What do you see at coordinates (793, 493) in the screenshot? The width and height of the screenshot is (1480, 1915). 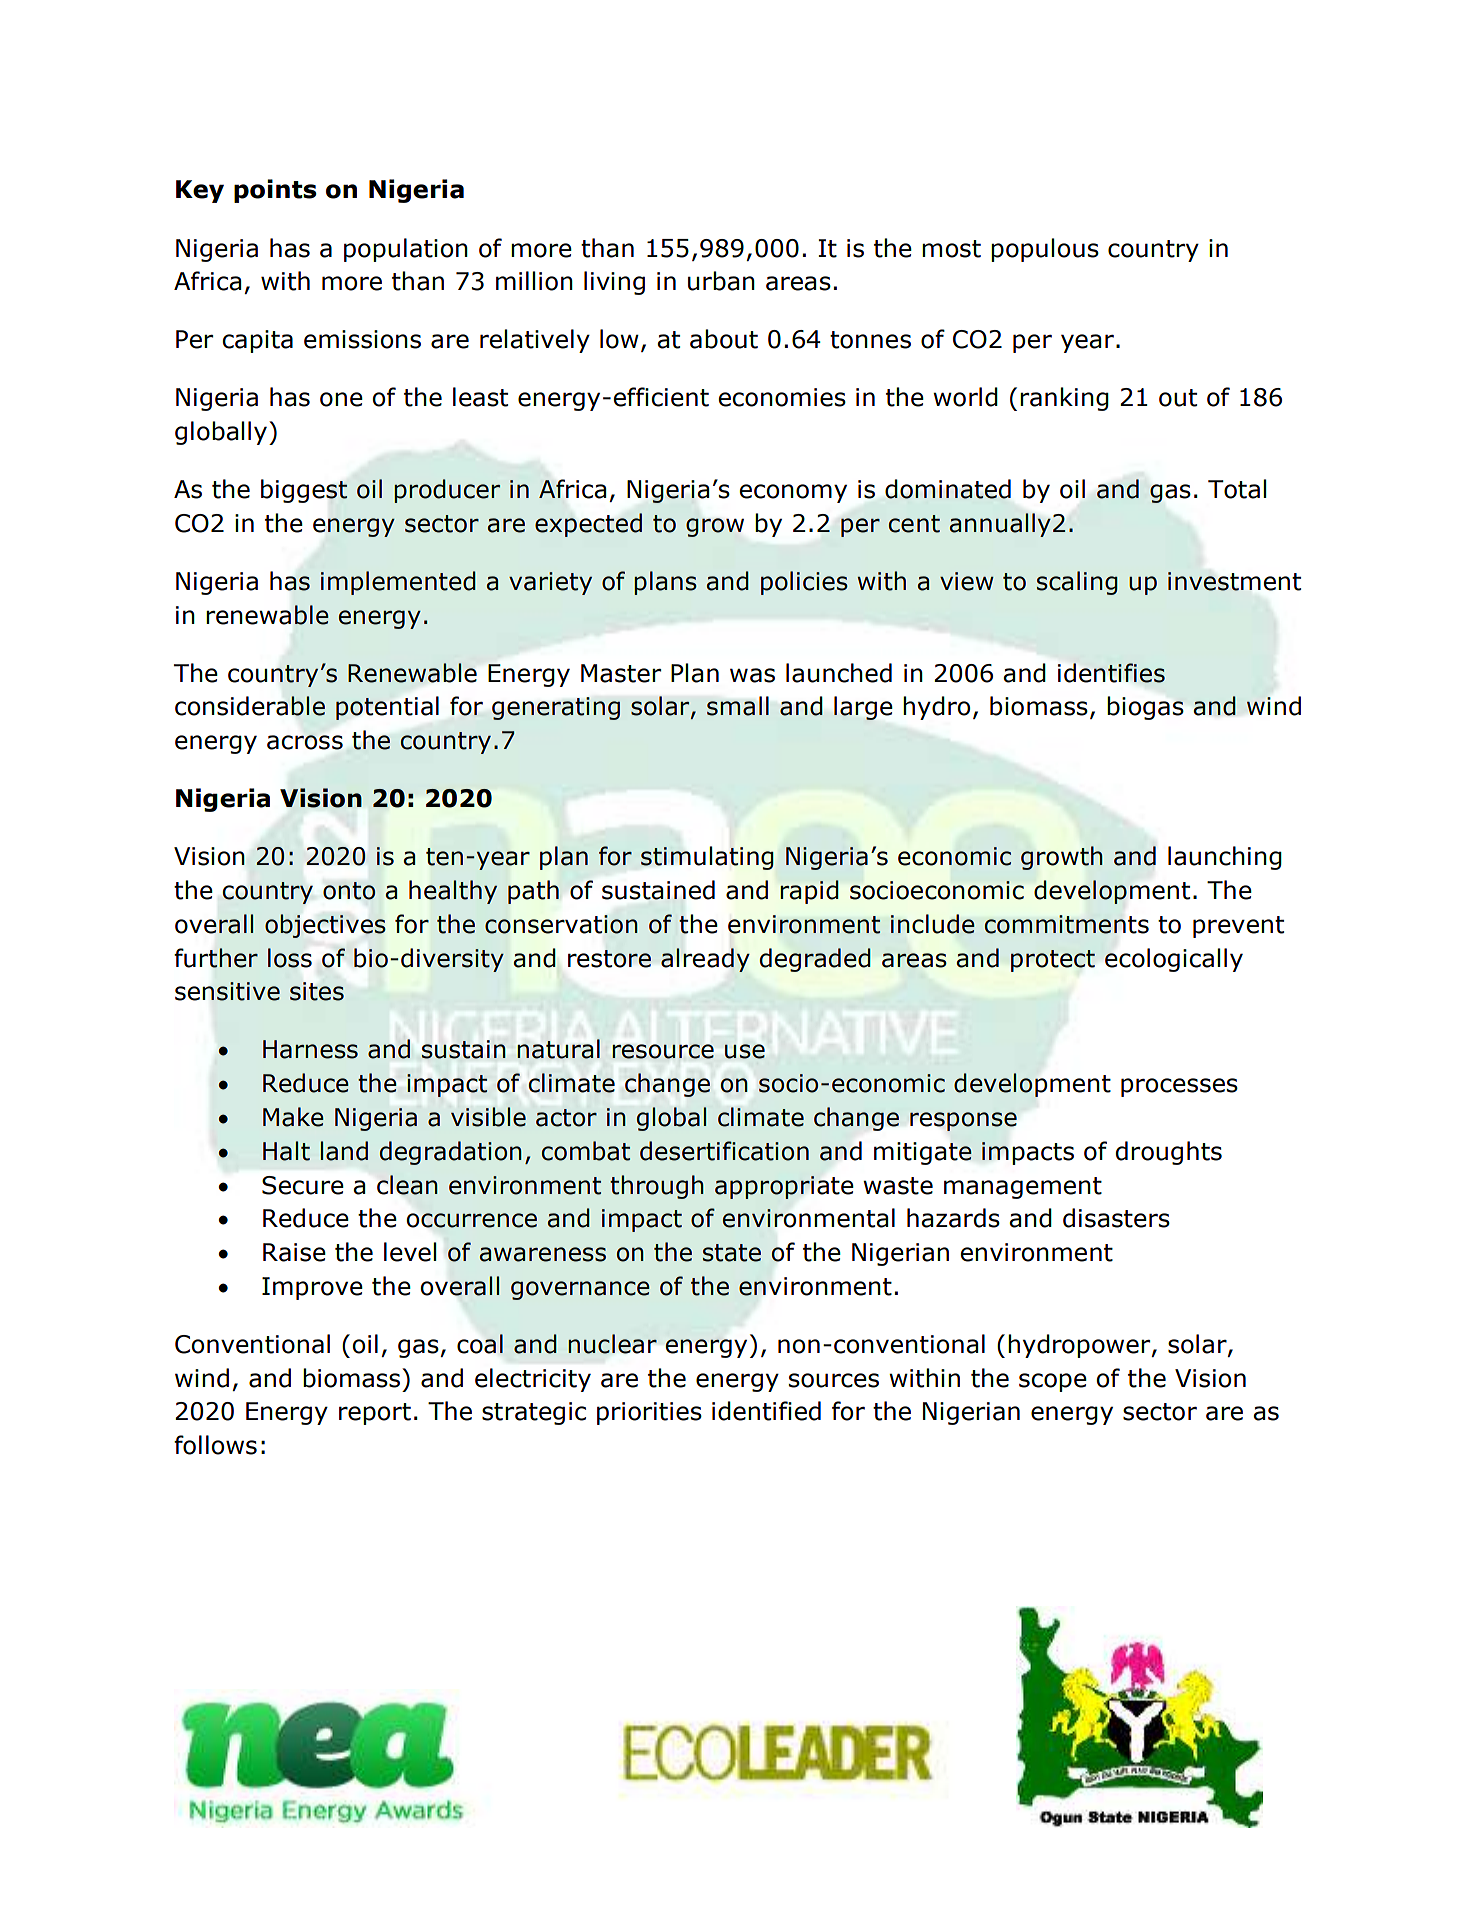 I see `economy` at bounding box center [793, 493].
